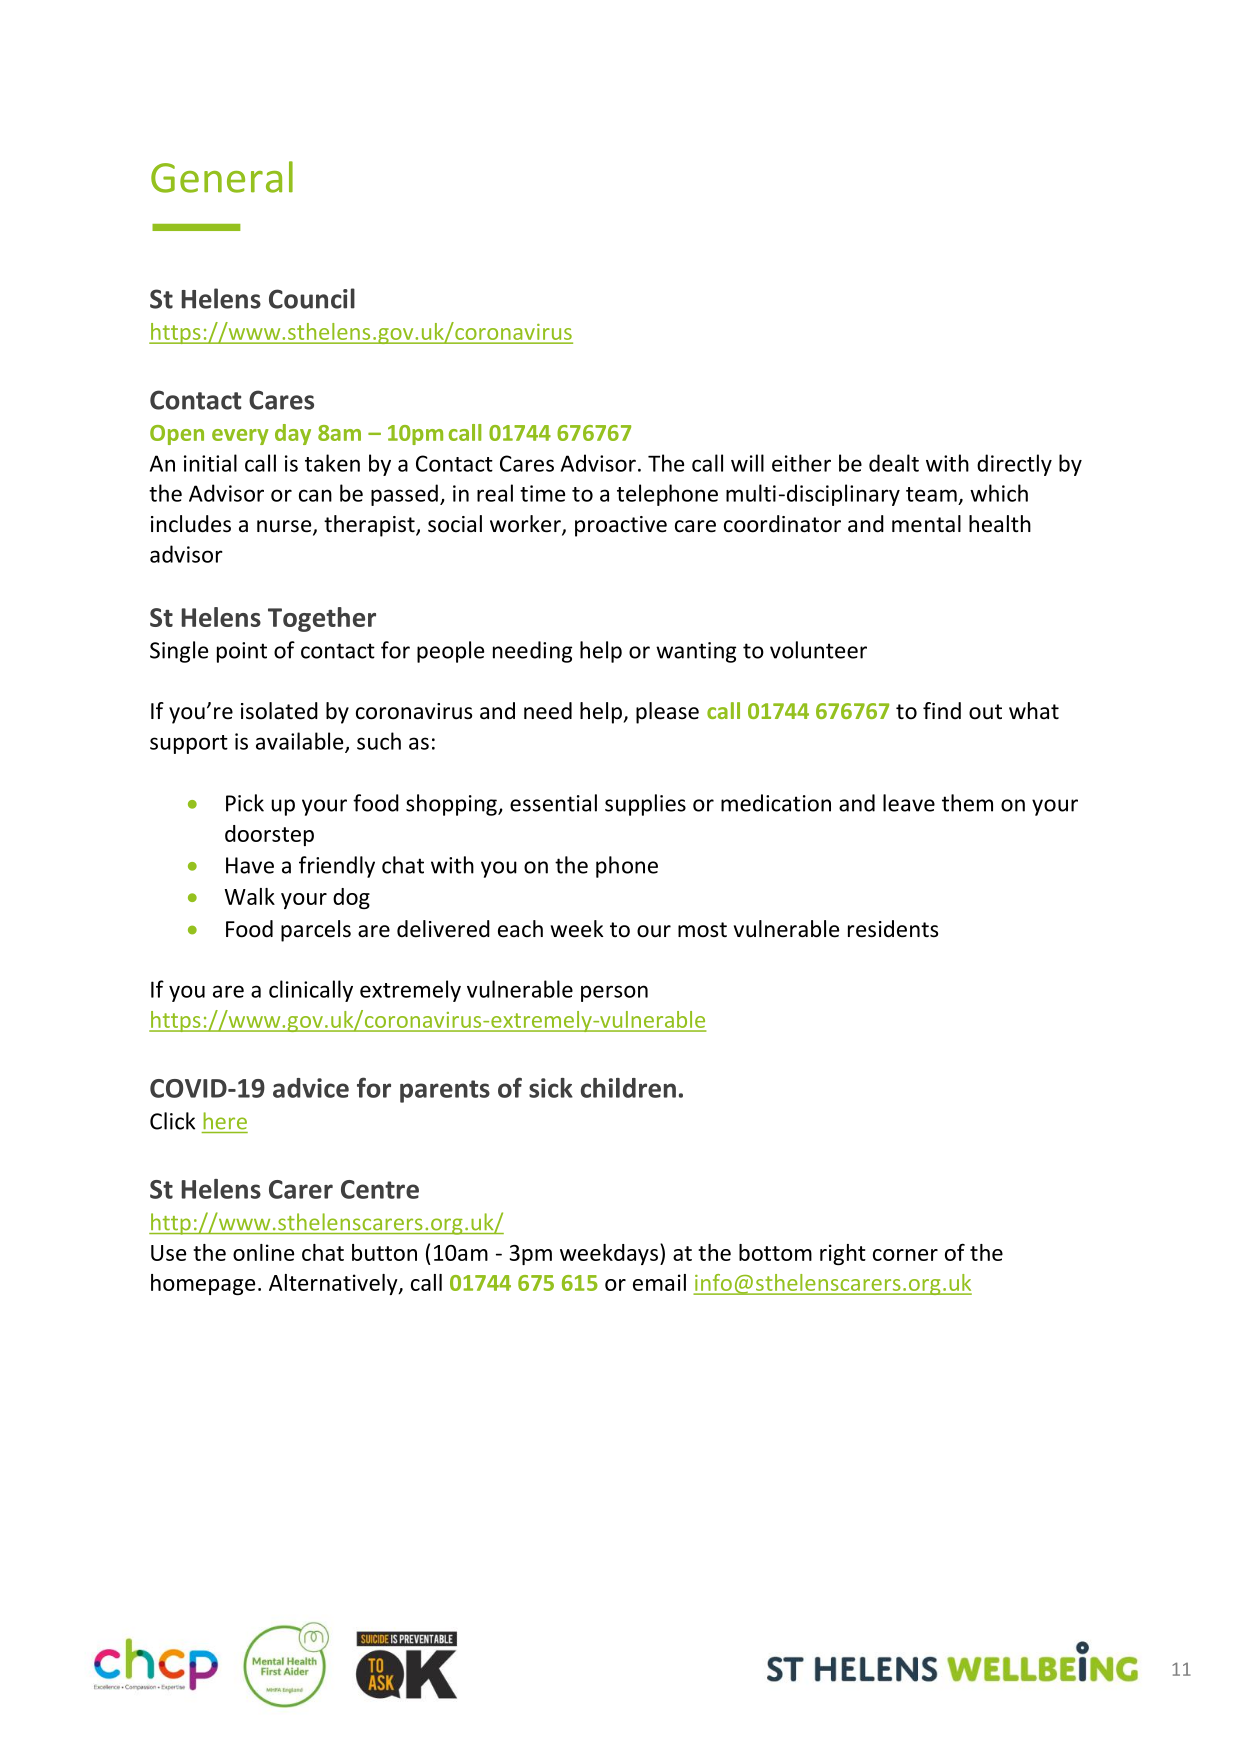 The image size is (1233, 1744). Describe the element at coordinates (667, 713) in the page. I see `please` at that location.
